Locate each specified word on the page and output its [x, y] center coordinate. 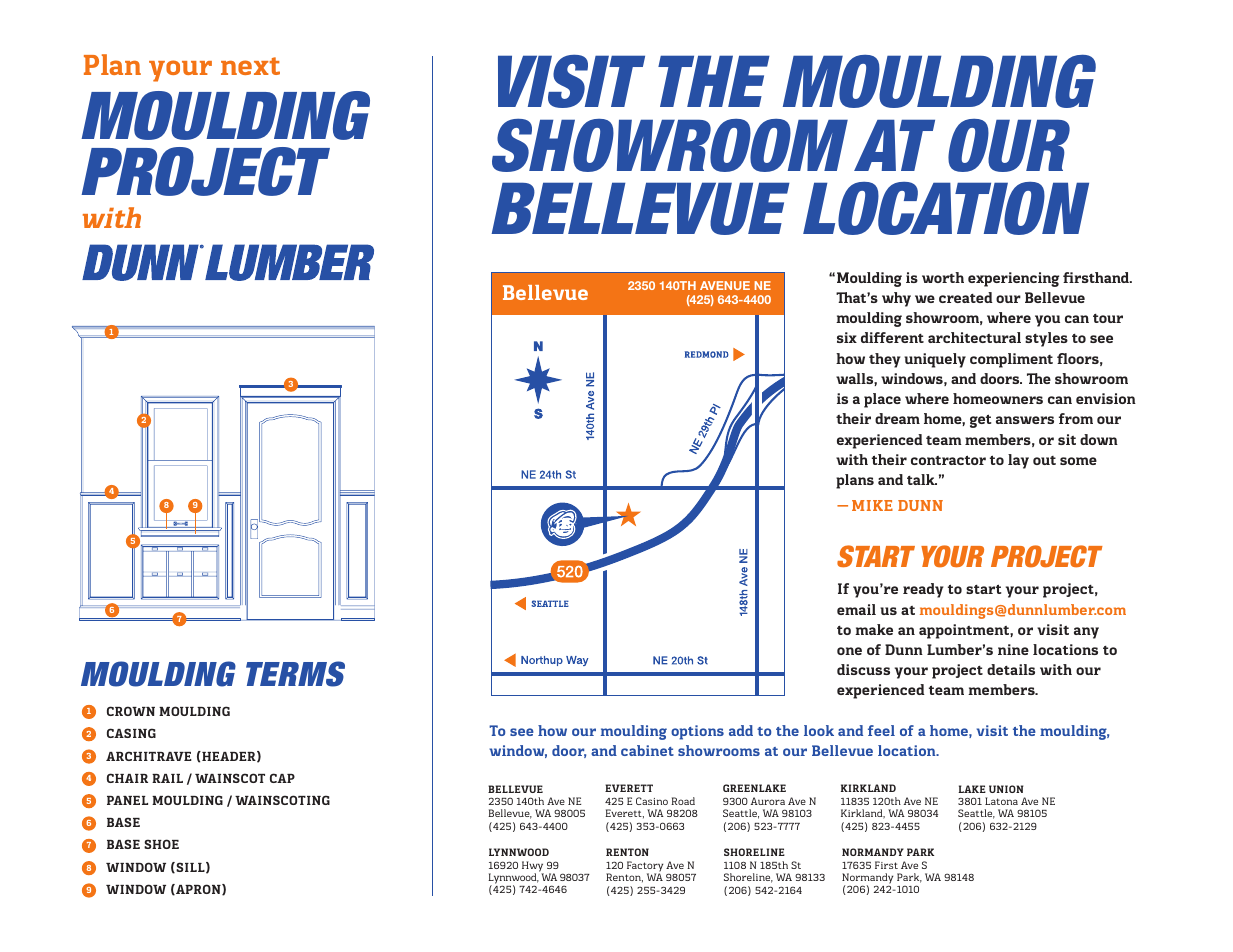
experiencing [1013, 279]
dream [897, 418]
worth [943, 277]
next [250, 66]
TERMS [295, 674]
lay [1018, 461]
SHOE [161, 844]
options [697, 732]
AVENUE [725, 285]
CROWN [131, 711]
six [847, 337]
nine [1013, 649]
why [896, 299]
